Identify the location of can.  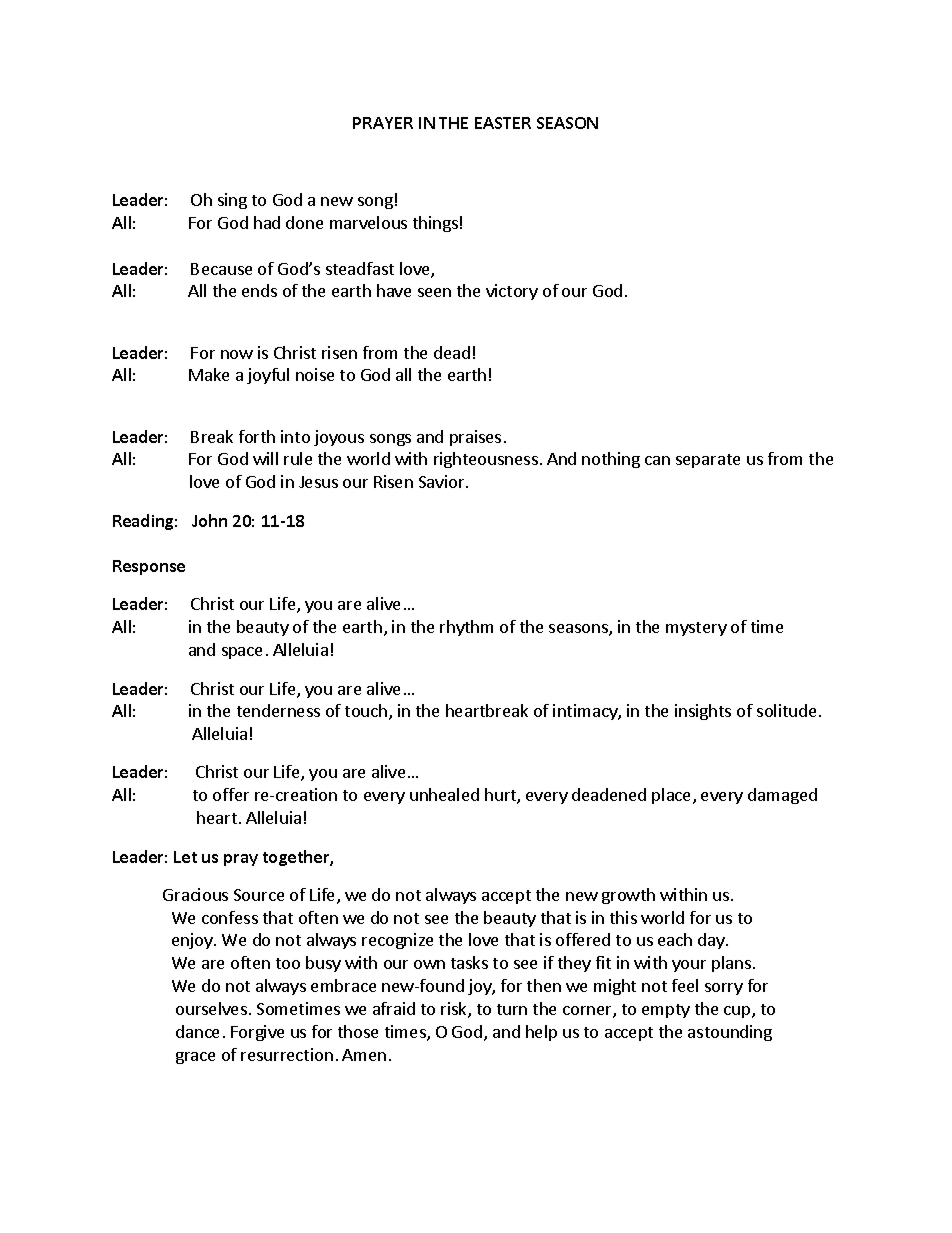
(657, 460).
